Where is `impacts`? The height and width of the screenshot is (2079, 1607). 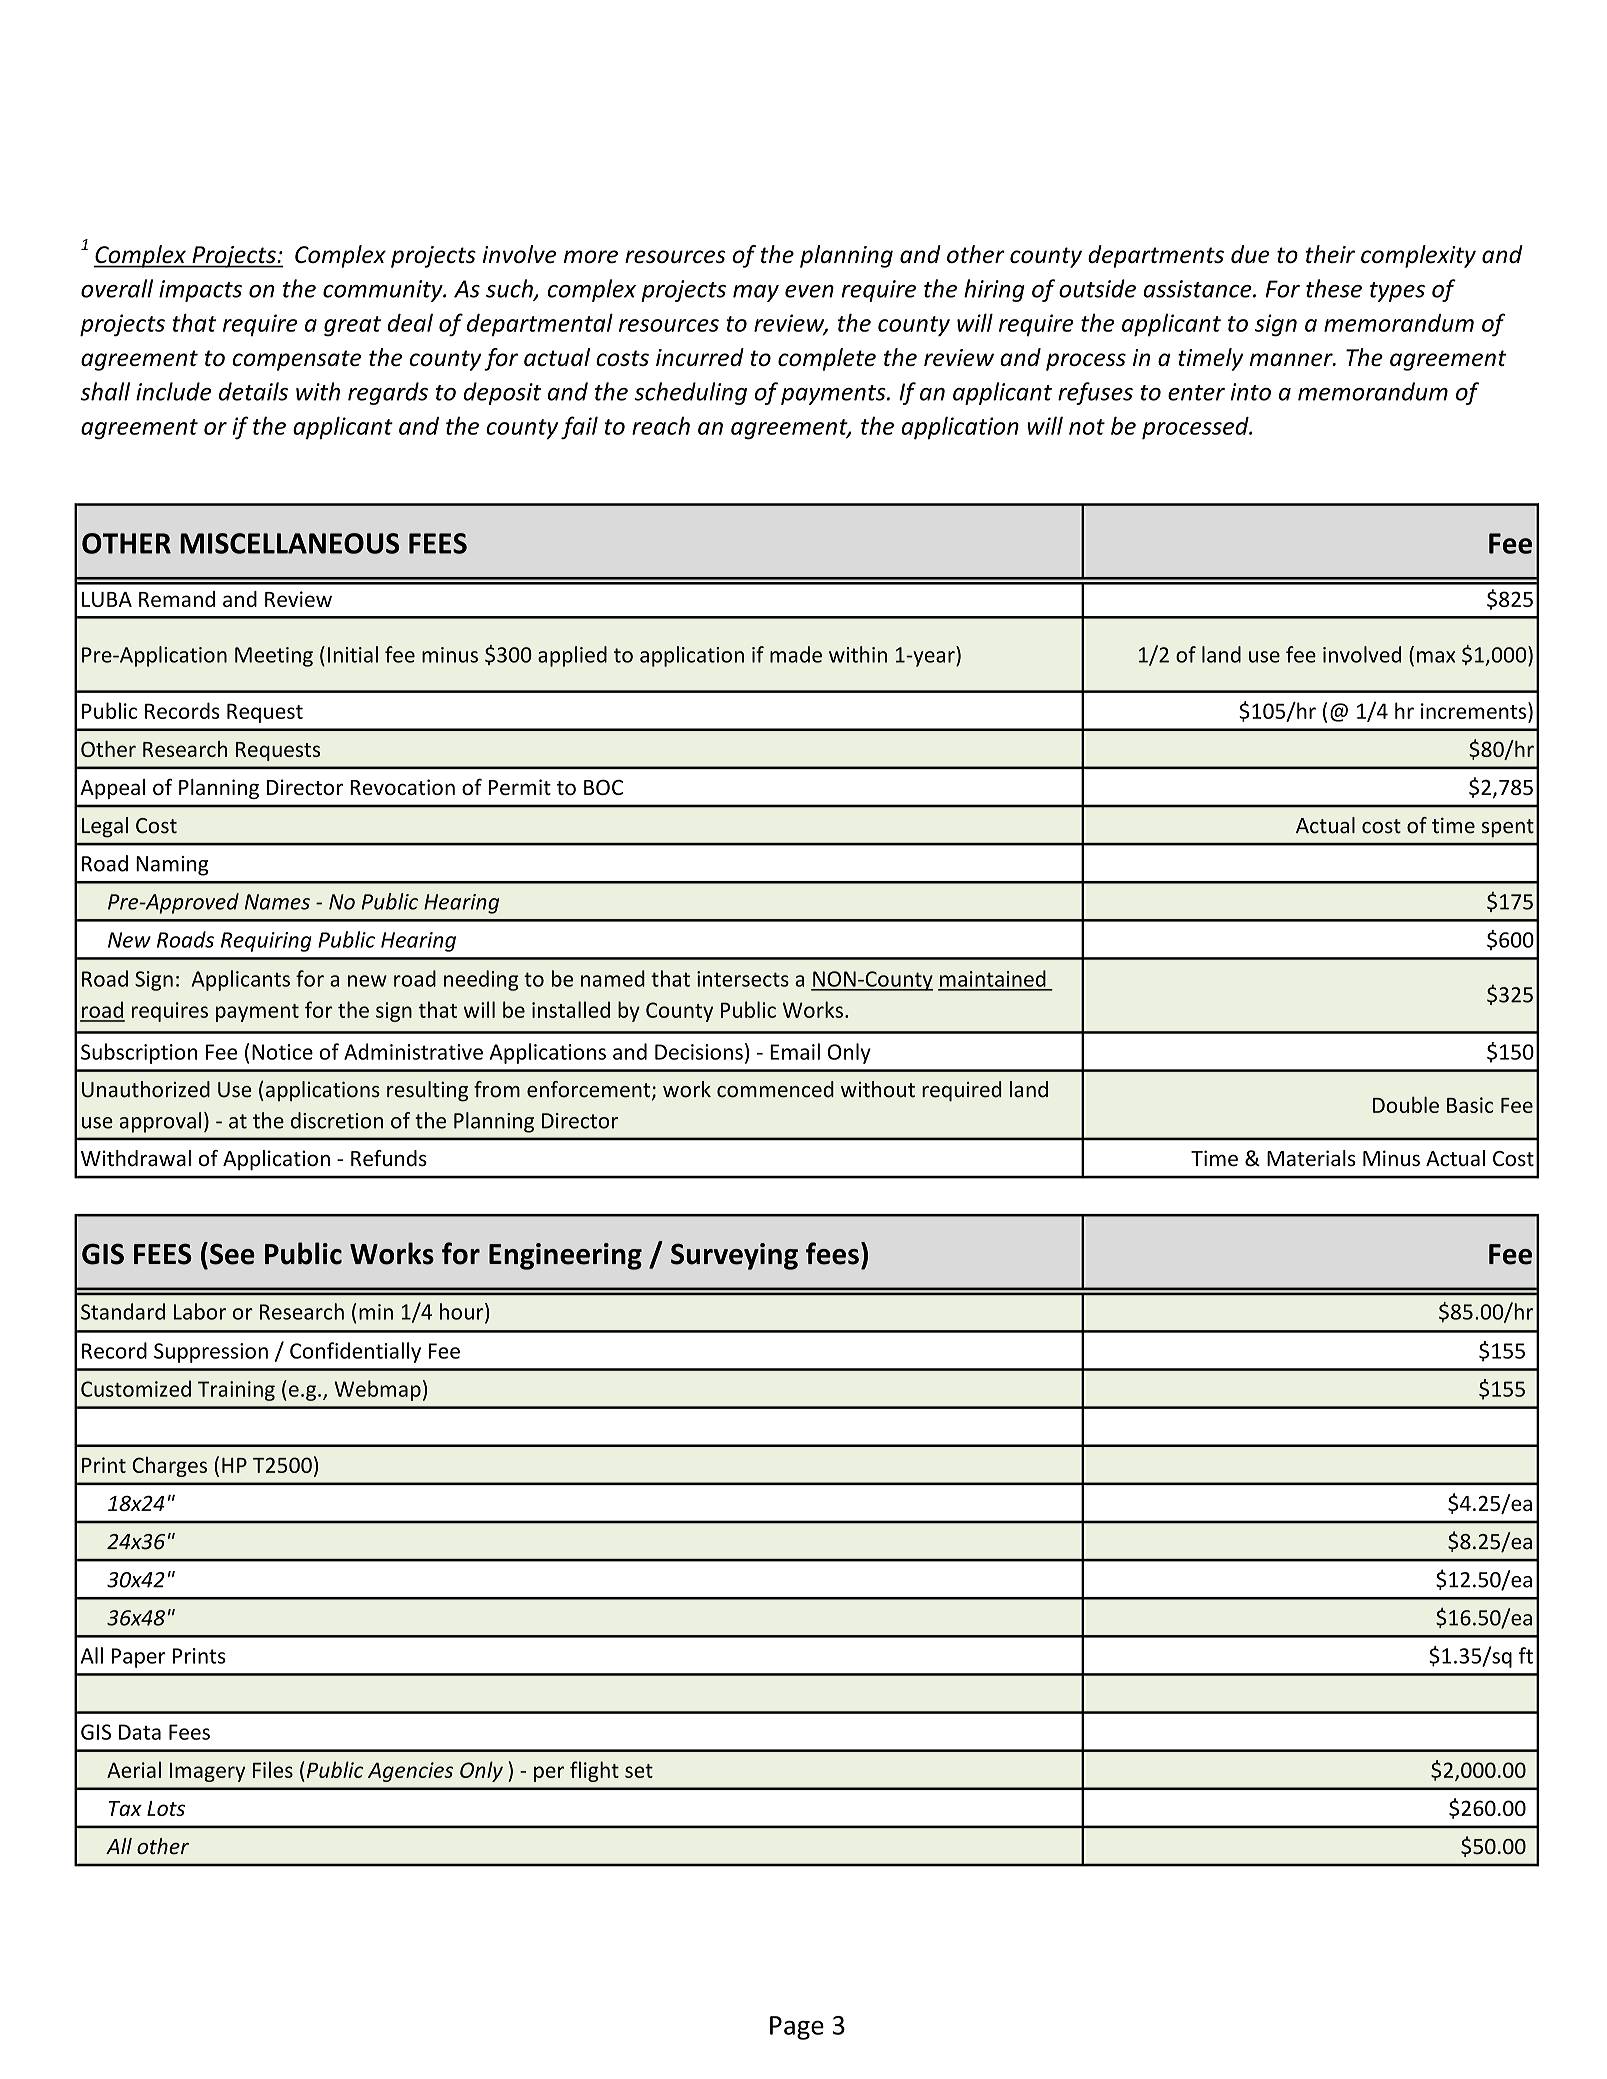
impacts is located at coordinates (200, 291).
